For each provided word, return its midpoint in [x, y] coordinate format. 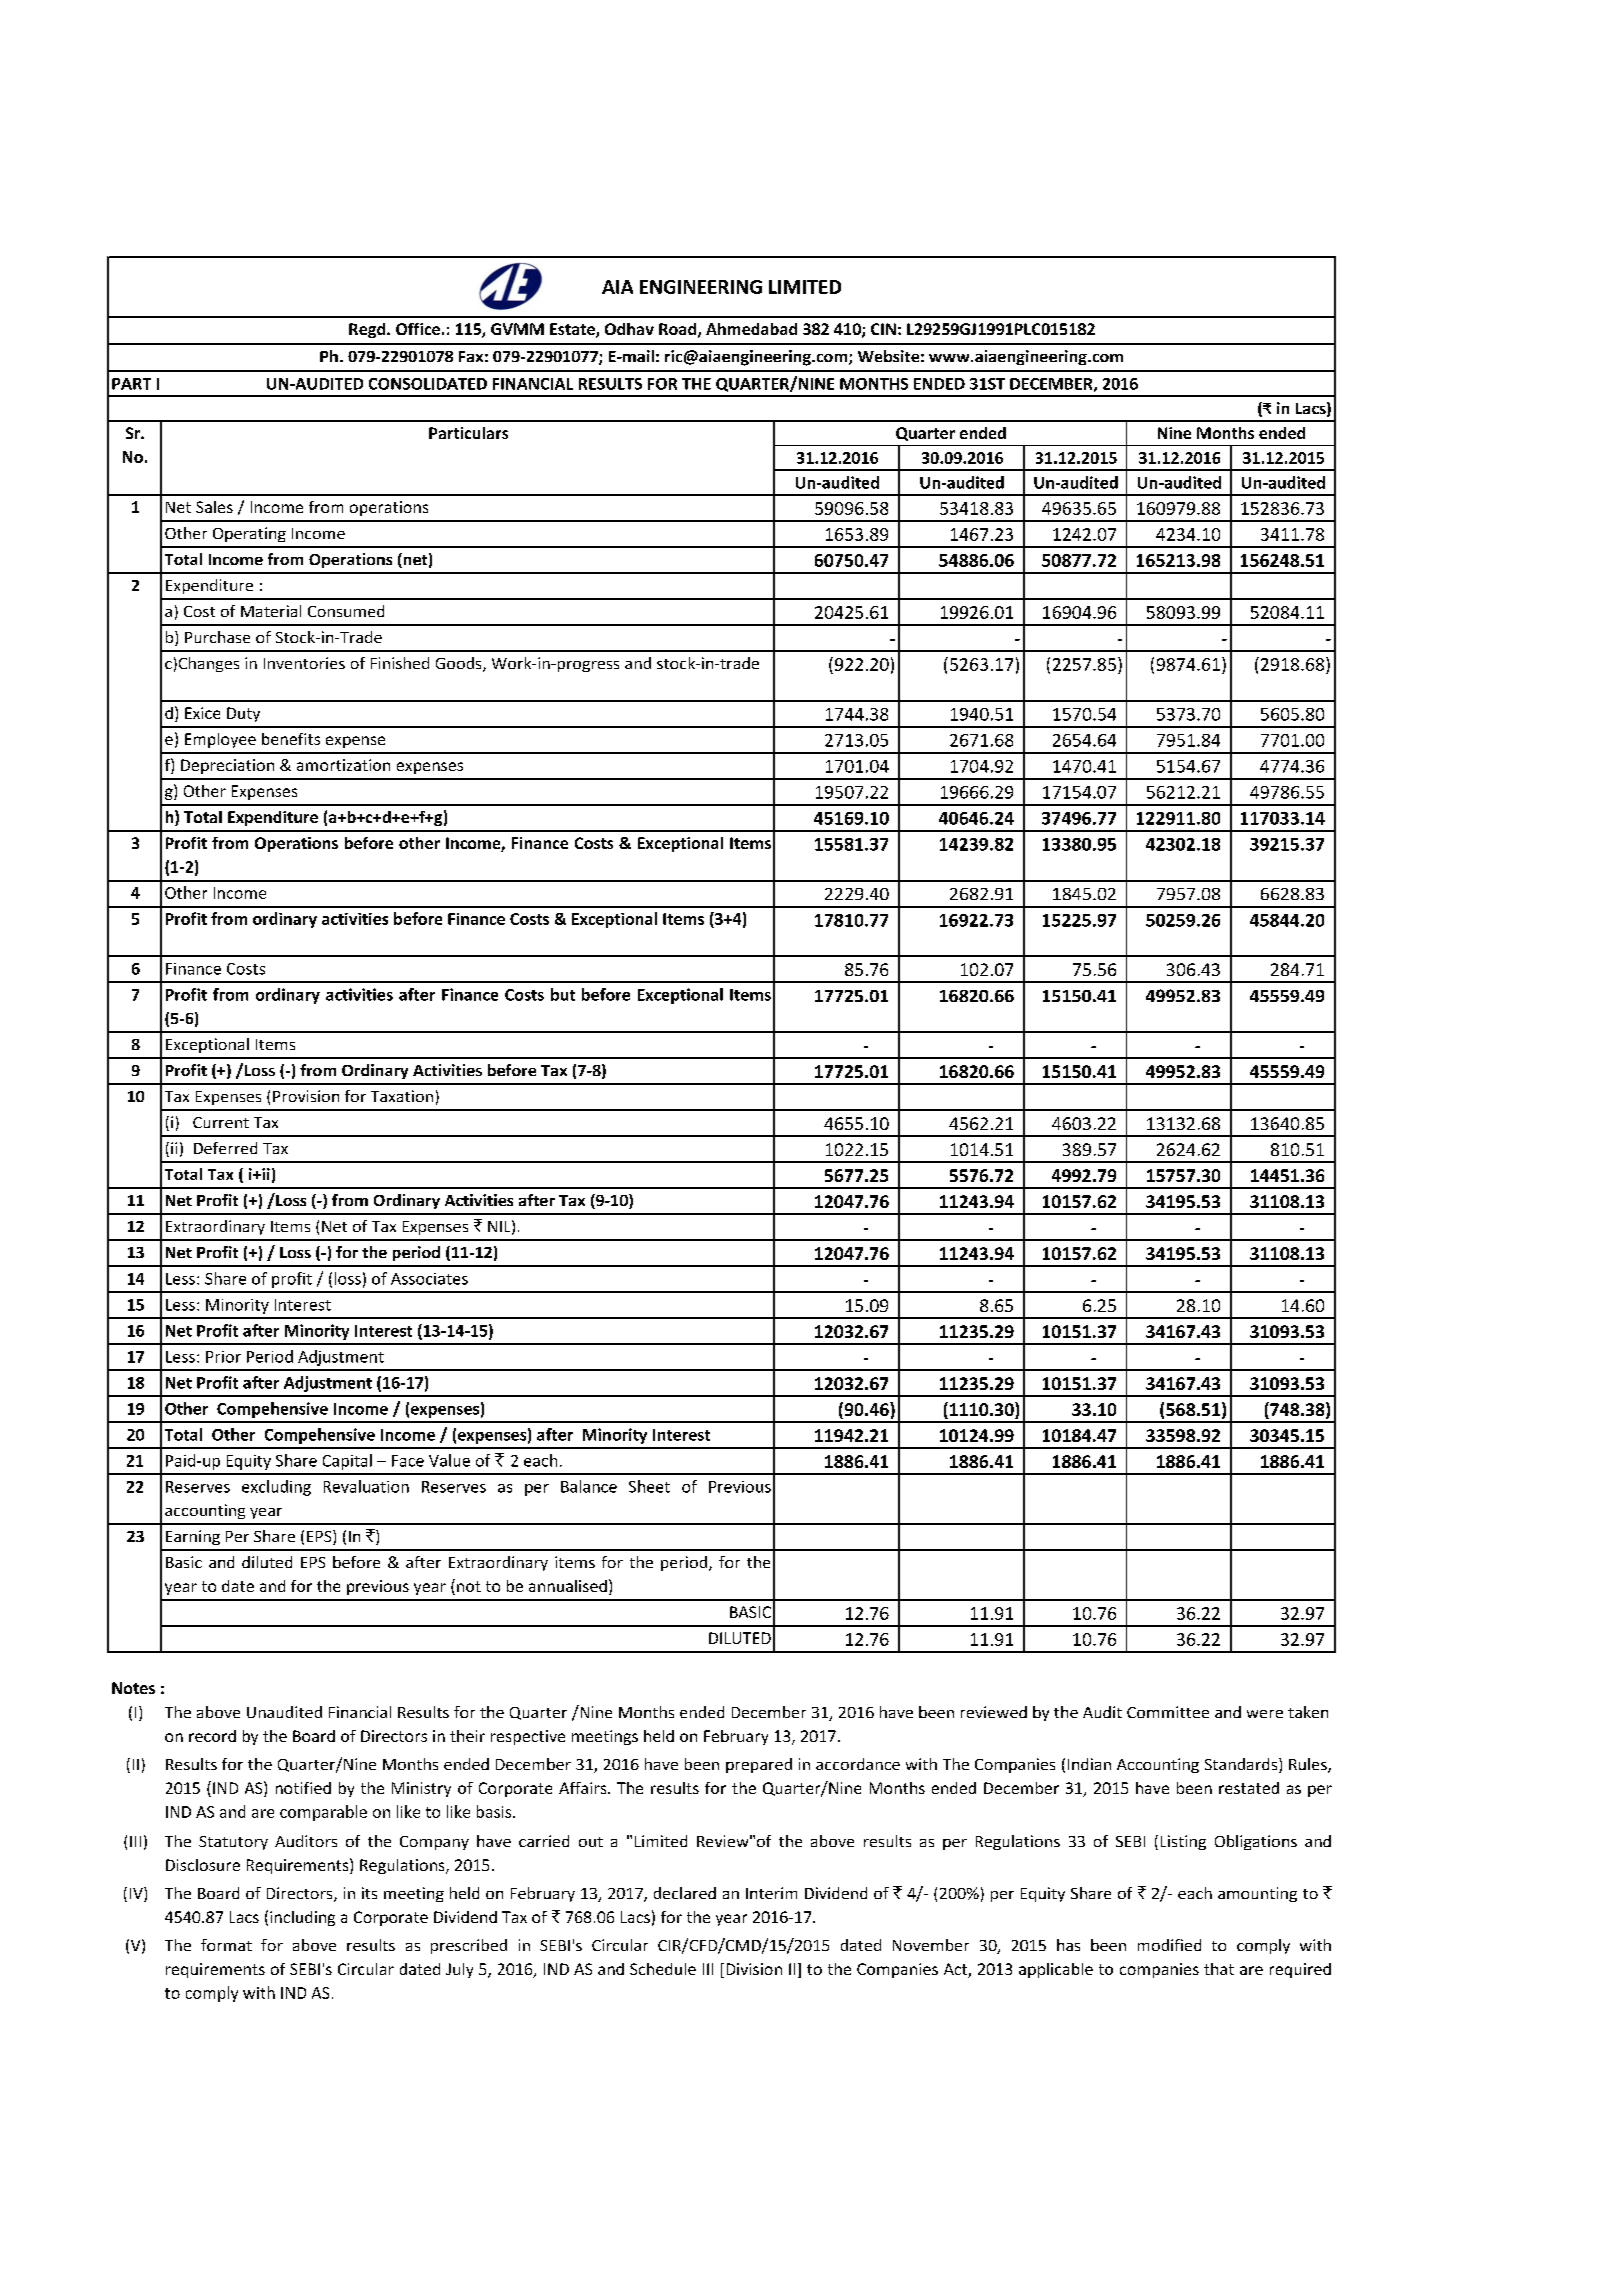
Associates [429, 1279]
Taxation [402, 1096]
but [563, 994]
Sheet [649, 1486]
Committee [1168, 1712]
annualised [568, 1586]
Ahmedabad [751, 329]
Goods [460, 664]
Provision [306, 1096]
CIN [883, 329]
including [302, 1918]
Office [418, 329]
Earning [193, 1537]
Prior [223, 1357]
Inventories [304, 663]
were [1265, 1714]
